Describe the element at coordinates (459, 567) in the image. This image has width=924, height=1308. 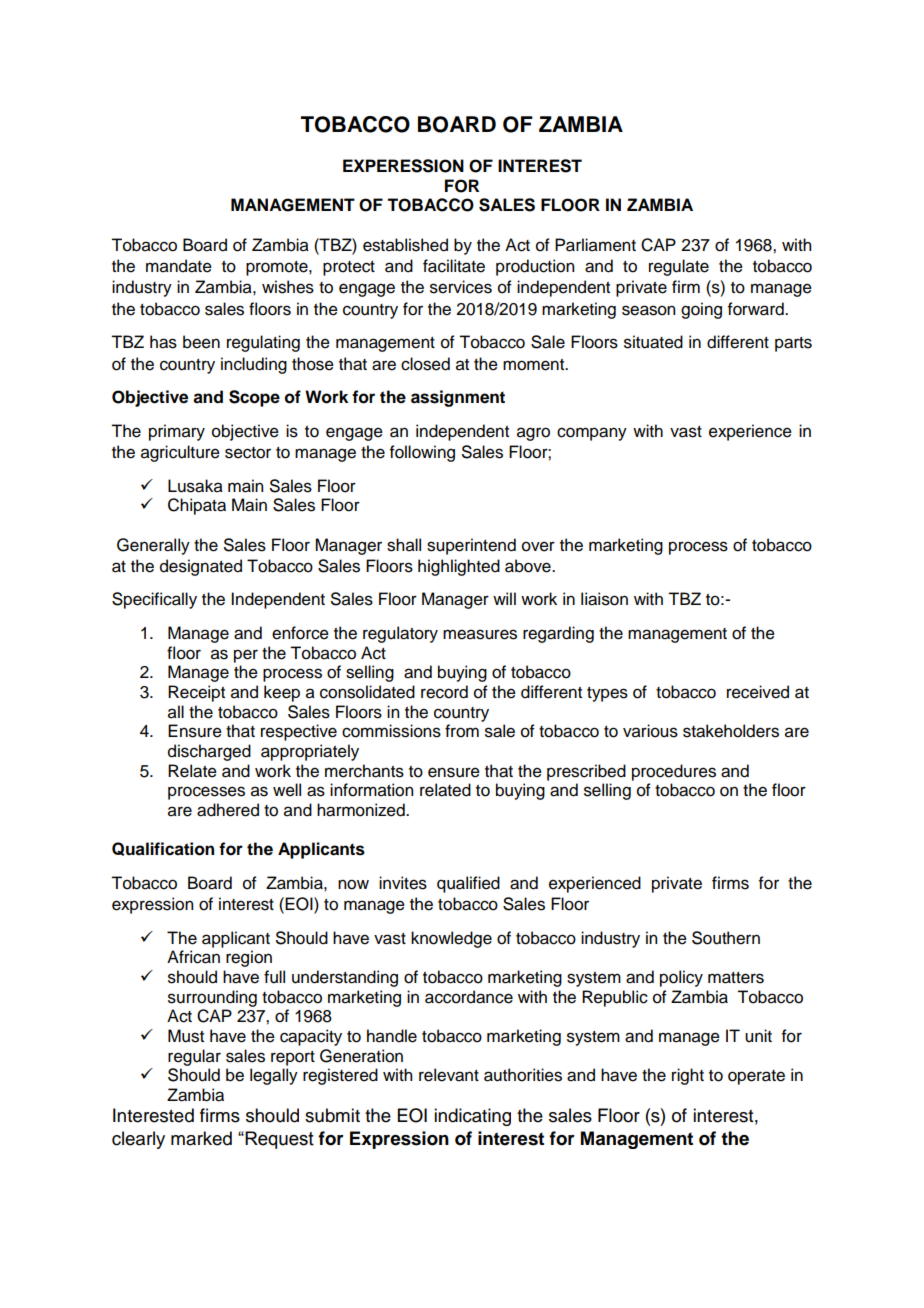
I see `highlighted` at that location.
